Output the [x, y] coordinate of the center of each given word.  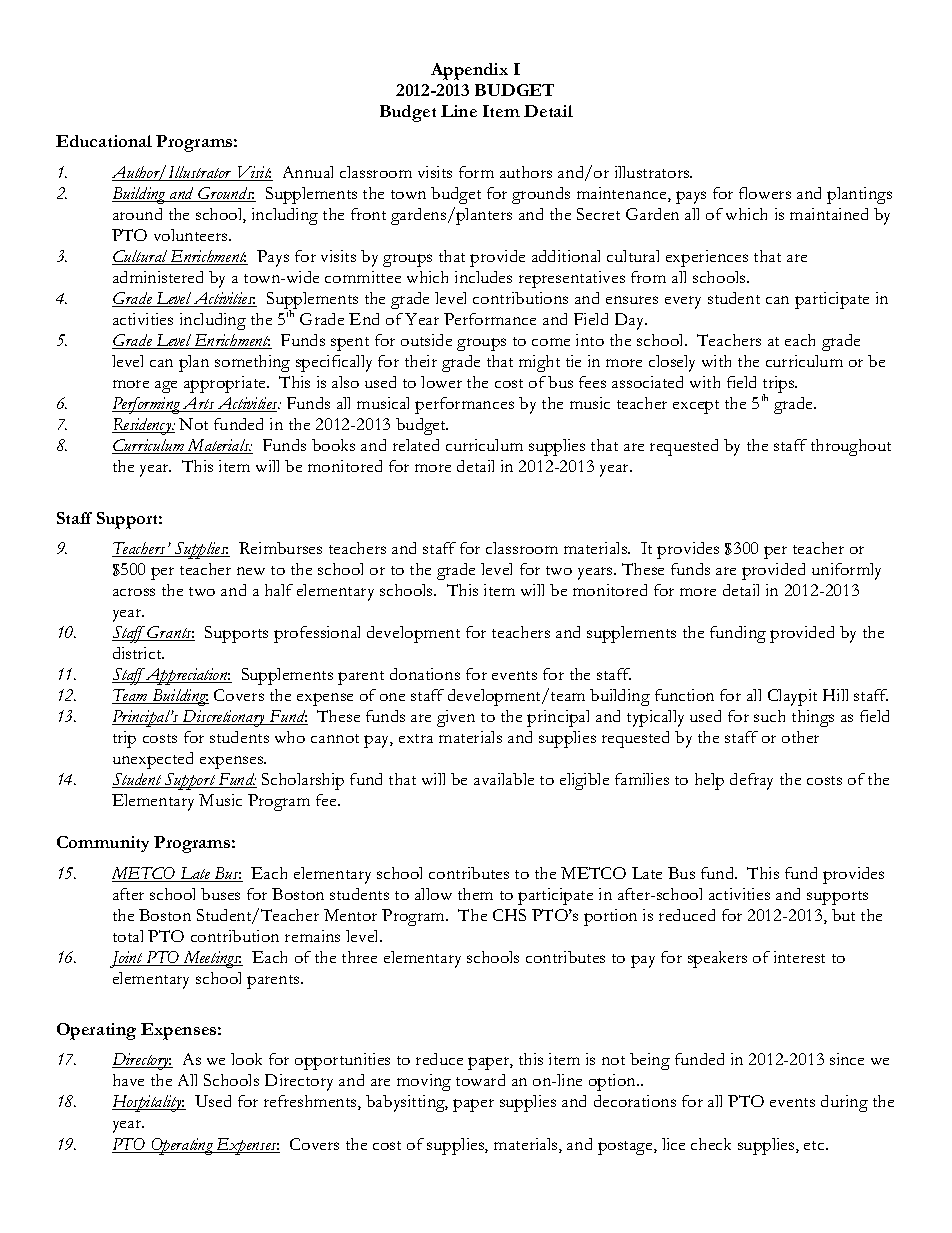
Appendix [469, 71]
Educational [104, 141]
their [421, 361]
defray [751, 781]
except [696, 407]
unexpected [153, 760]
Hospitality [148, 1103]
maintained [829, 214]
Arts [198, 404]
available [504, 779]
